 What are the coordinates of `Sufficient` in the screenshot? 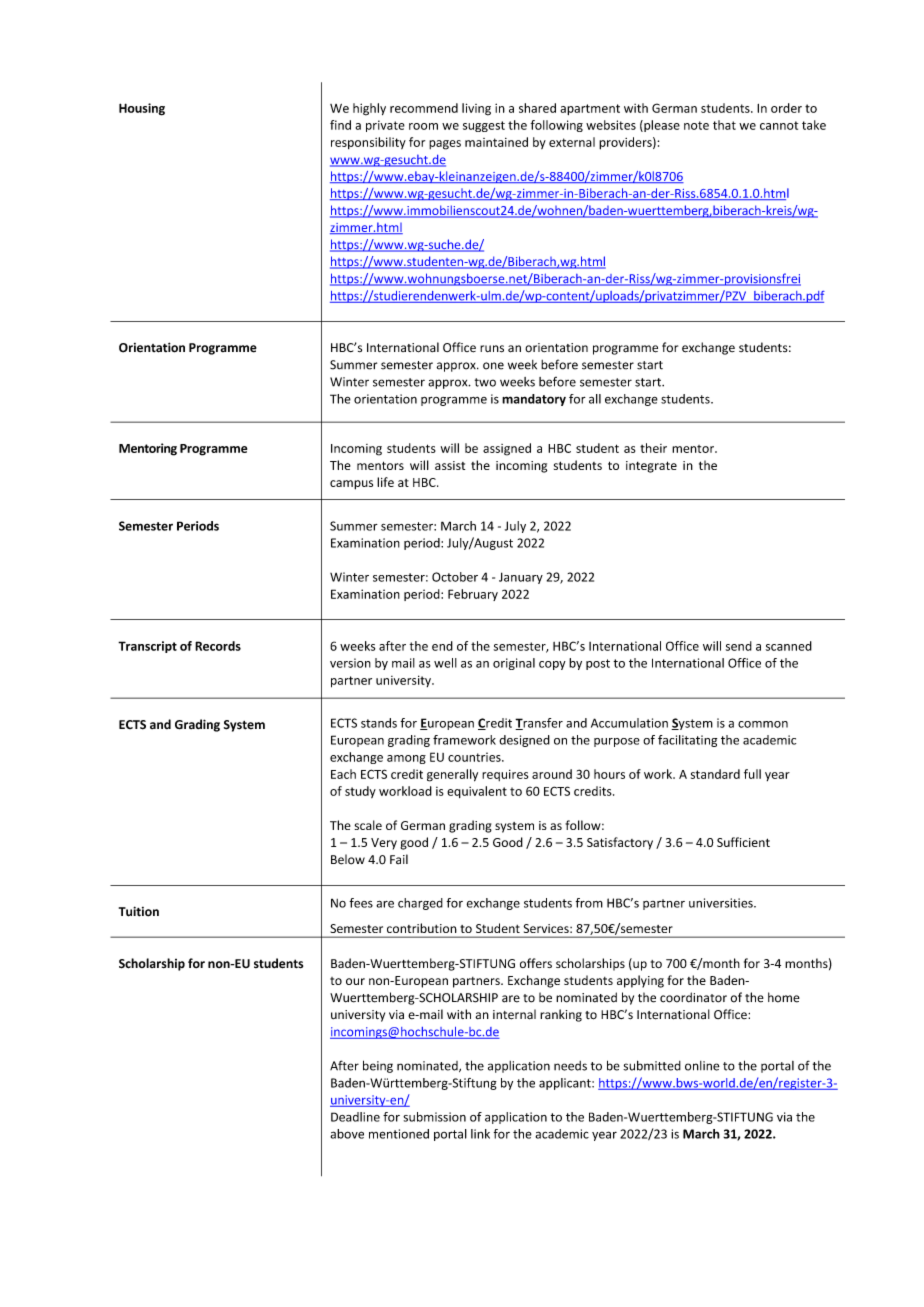 It's located at (743, 842).
